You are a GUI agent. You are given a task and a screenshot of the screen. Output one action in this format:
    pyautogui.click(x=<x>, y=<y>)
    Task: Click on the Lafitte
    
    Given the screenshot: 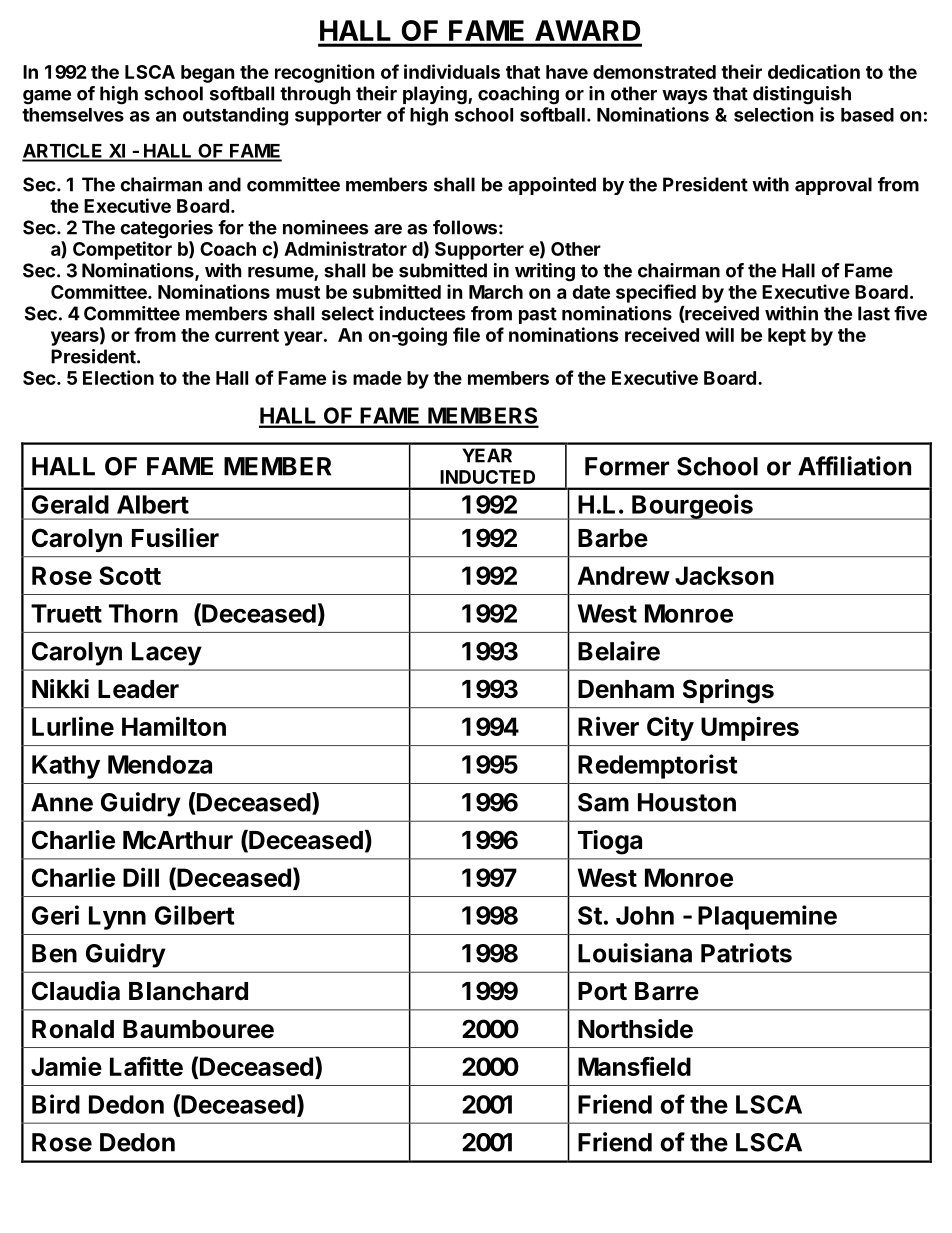 What is the action you would take?
    pyautogui.click(x=146, y=1066)
